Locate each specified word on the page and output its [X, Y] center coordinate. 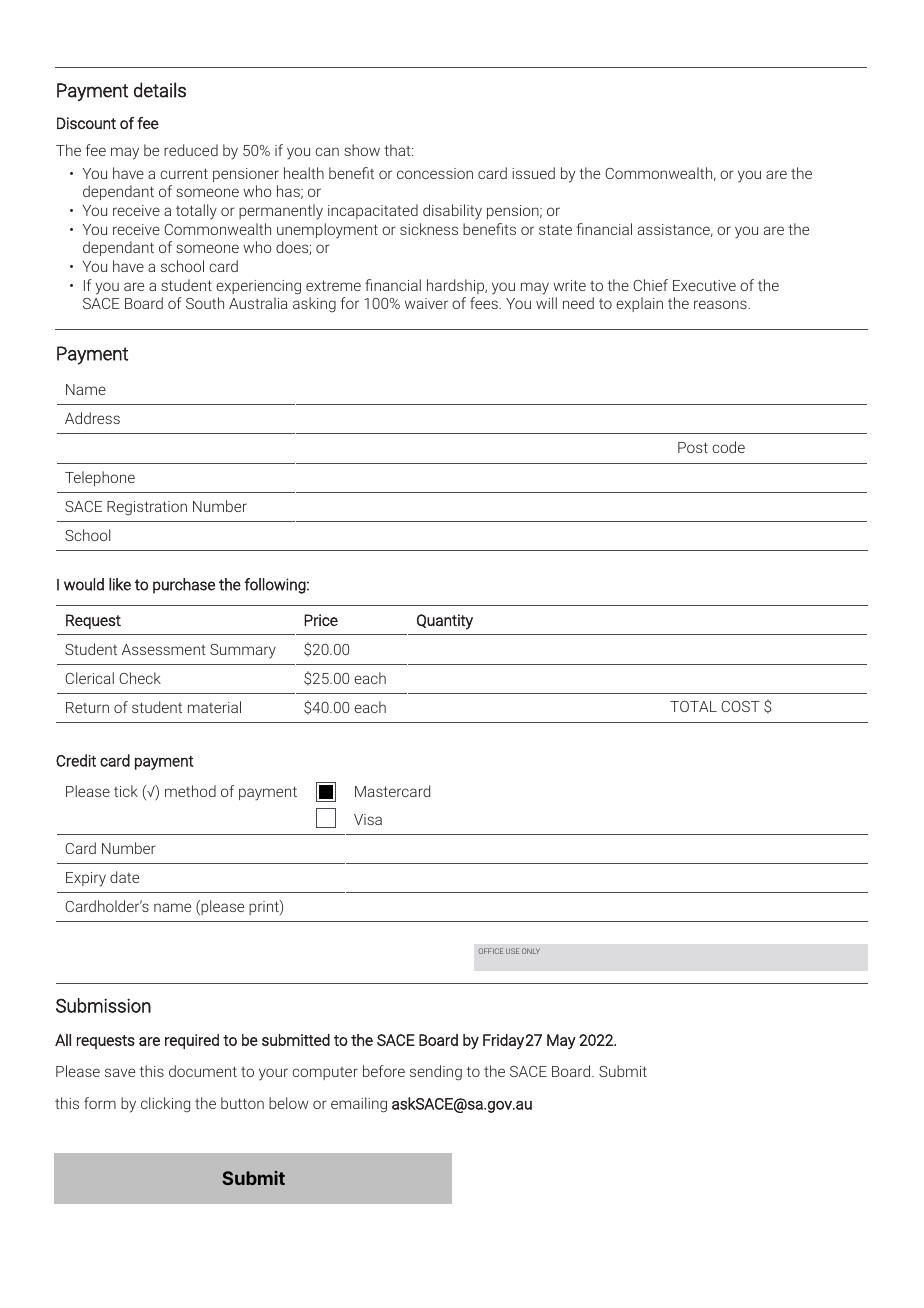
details [160, 90]
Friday [503, 1041]
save [120, 1072]
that [398, 150]
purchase [184, 586]
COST [740, 706]
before [384, 1071]
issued [533, 173]
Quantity [445, 622]
